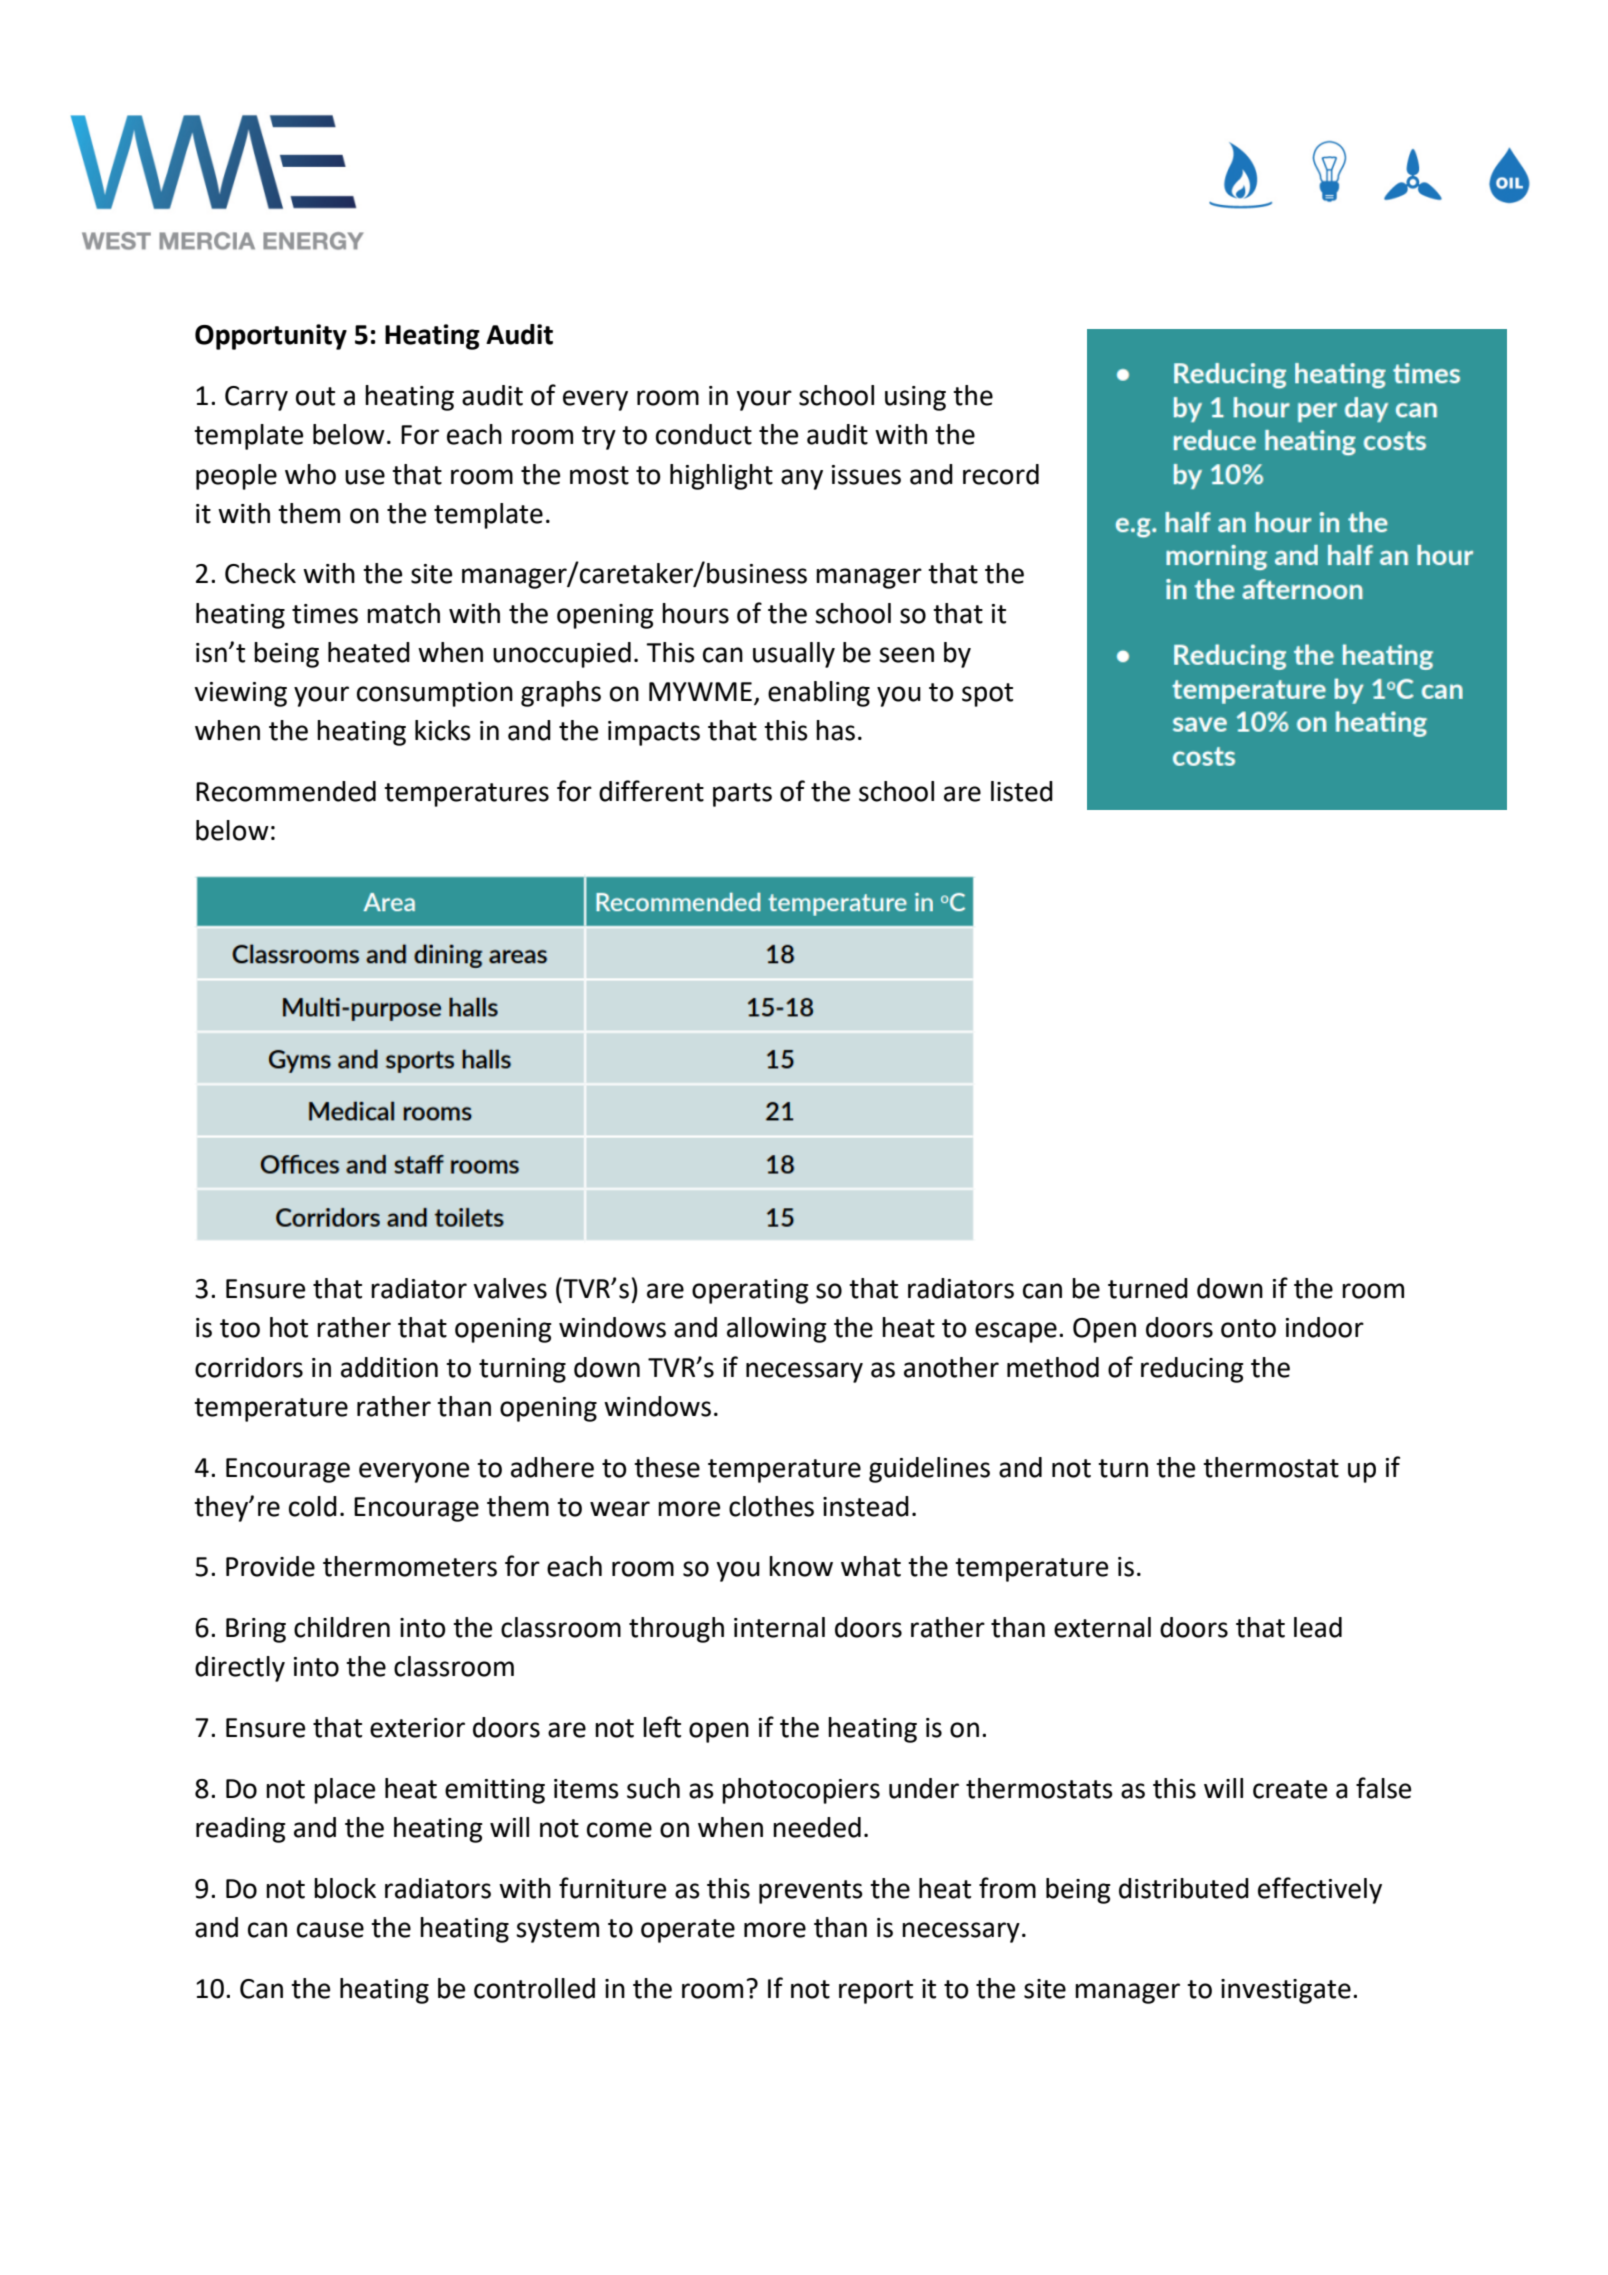  Describe the element at coordinates (342, 1627) in the image. I see `children` at that location.
